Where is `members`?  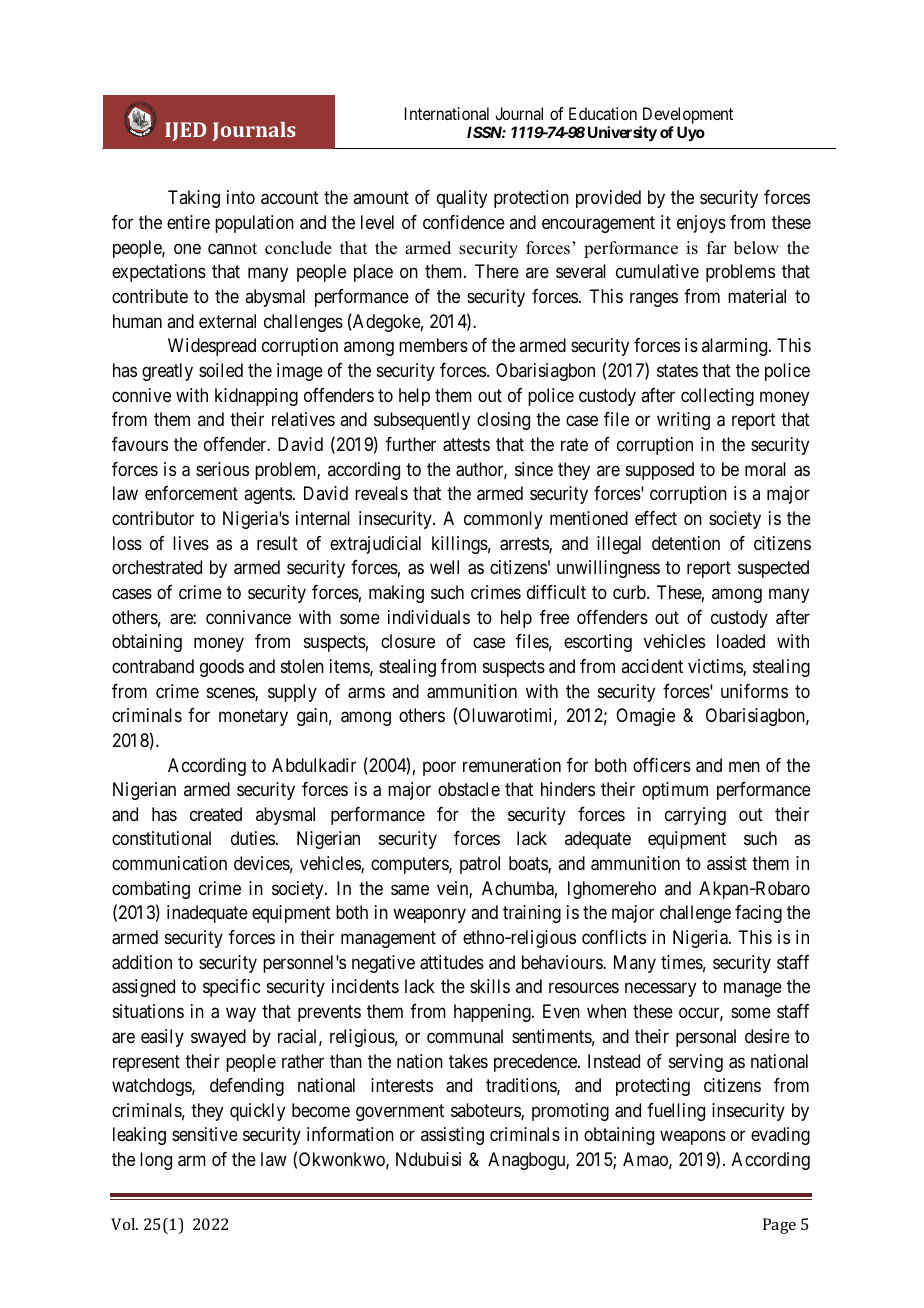
members is located at coordinates (433, 345).
